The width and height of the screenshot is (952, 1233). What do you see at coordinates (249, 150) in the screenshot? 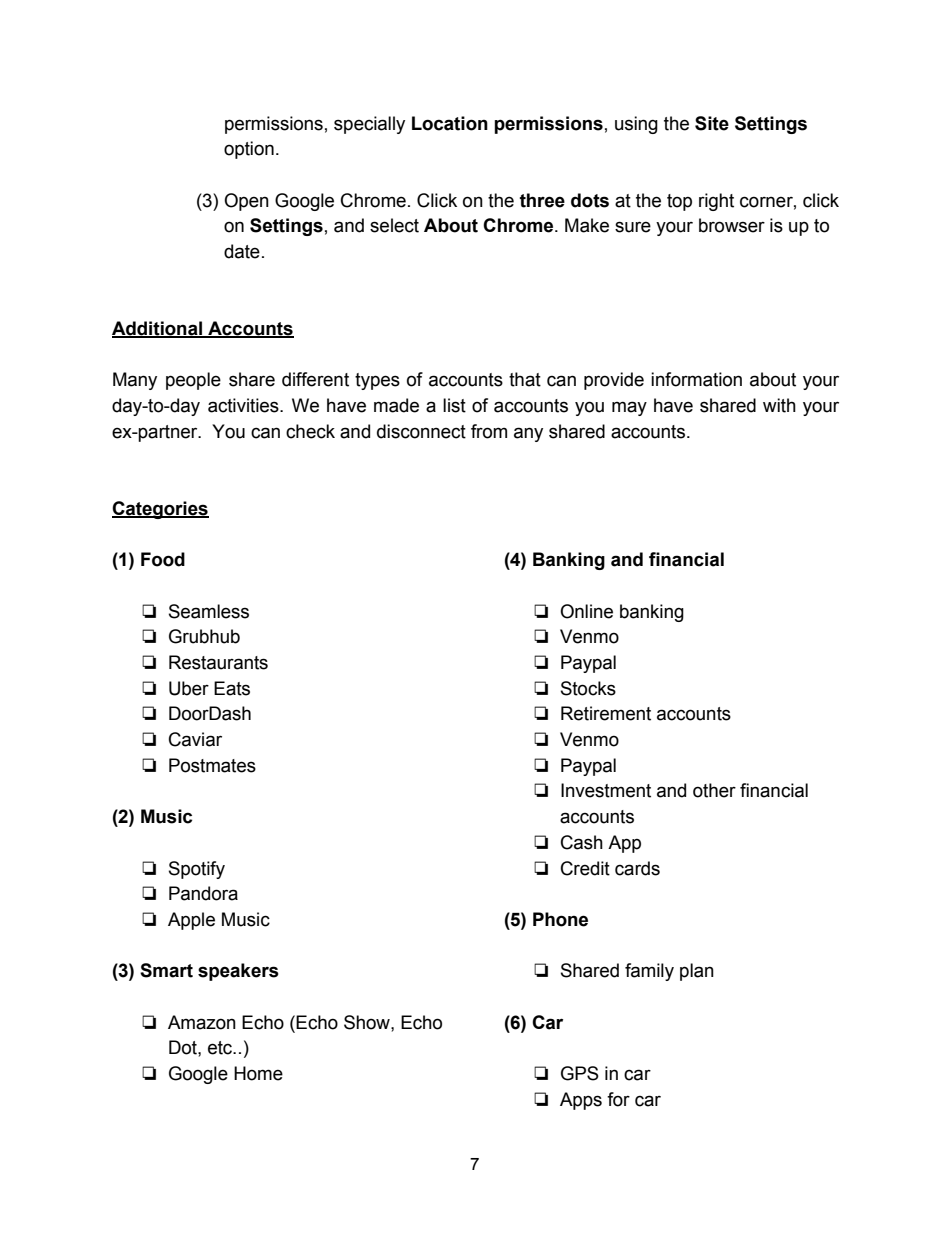
I see `option` at bounding box center [249, 150].
